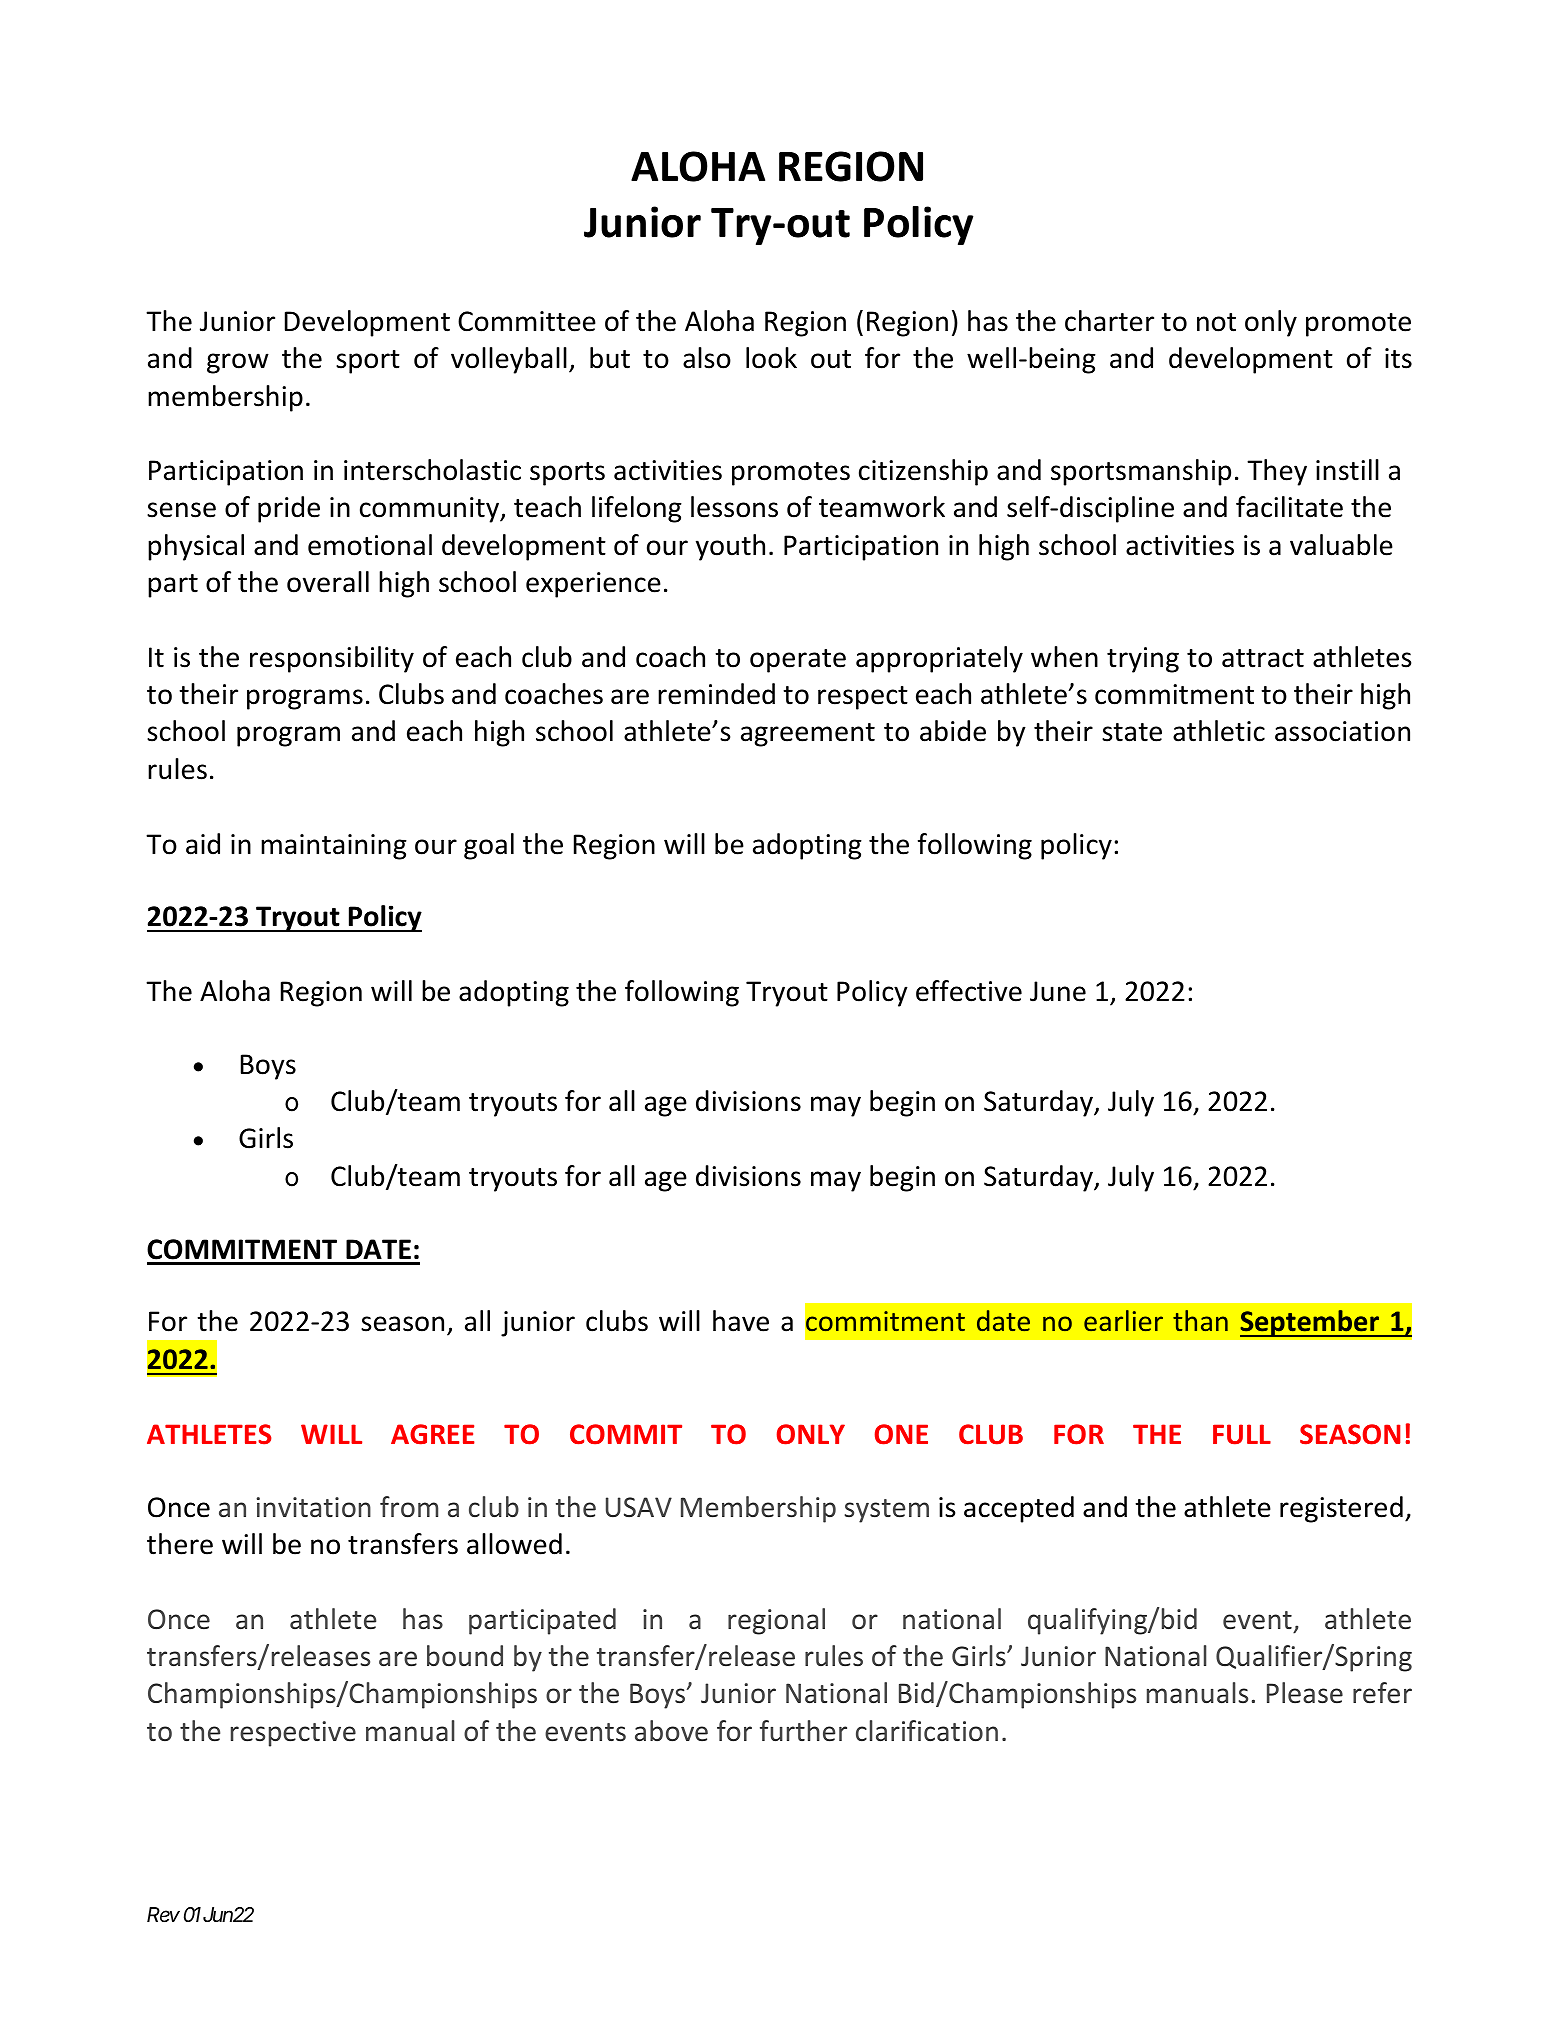  I want to click on not, so click(1216, 322).
